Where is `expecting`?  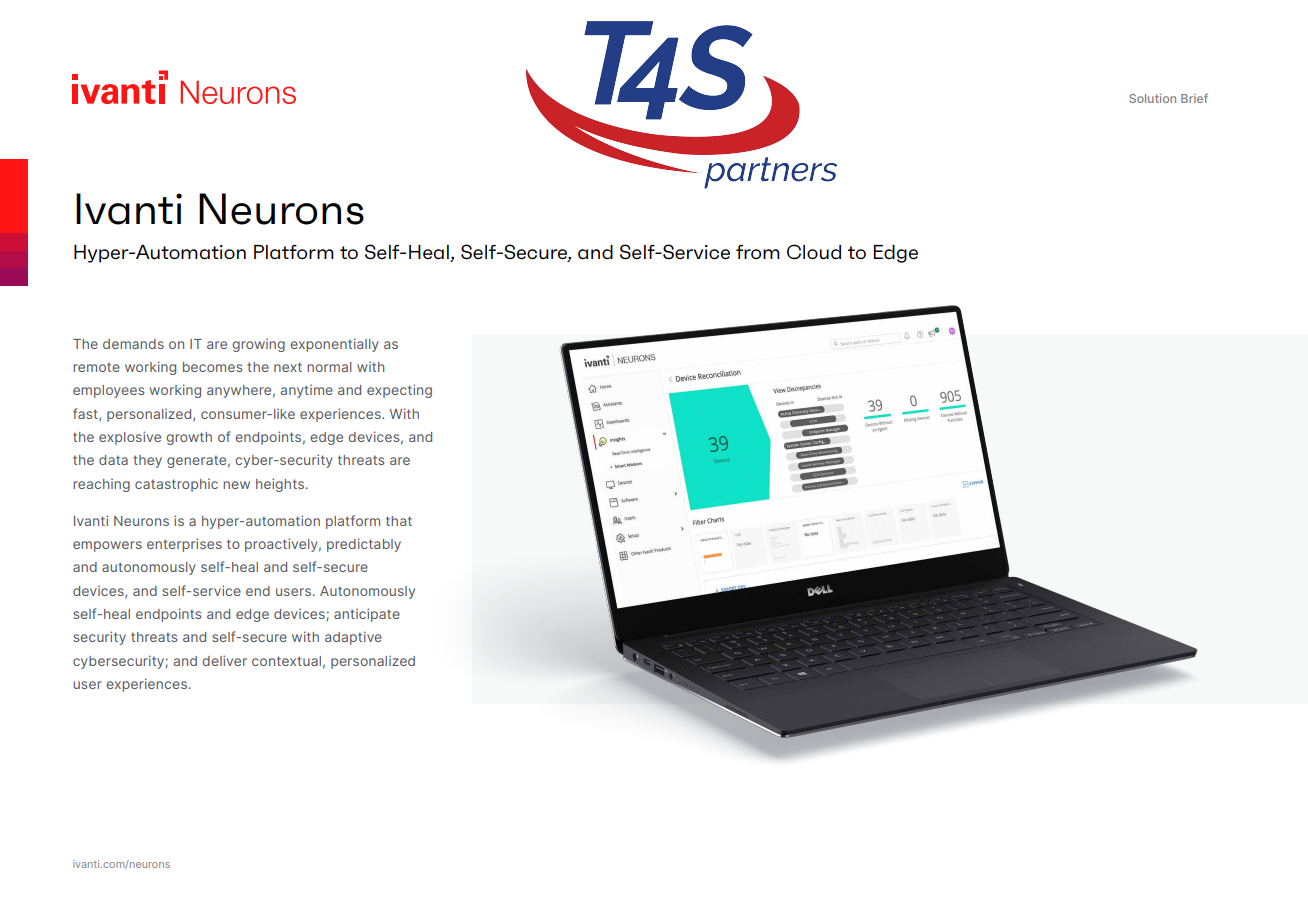
expecting is located at coordinates (399, 391).
